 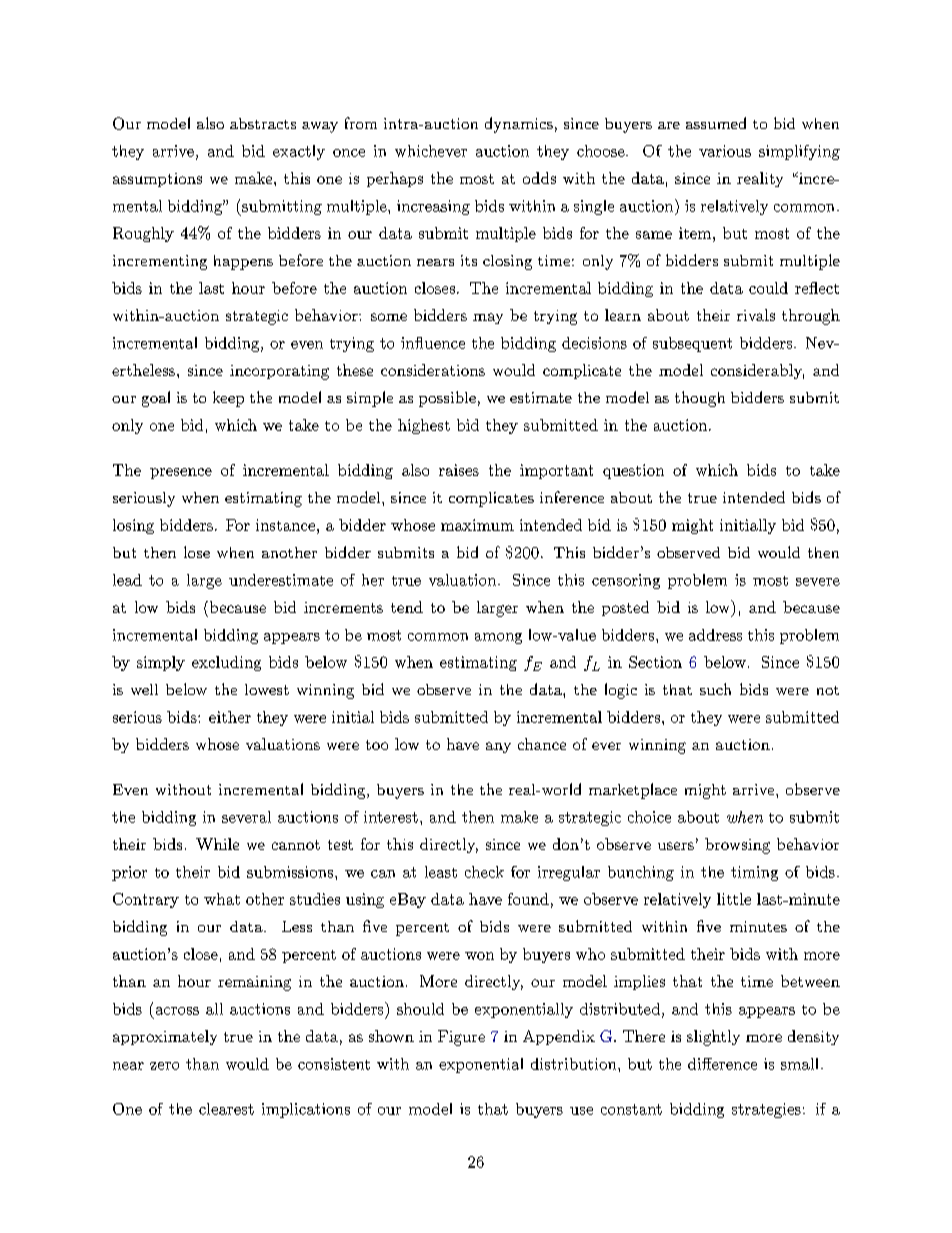 What do you see at coordinates (230, 717) in the screenshot?
I see `either` at bounding box center [230, 717].
